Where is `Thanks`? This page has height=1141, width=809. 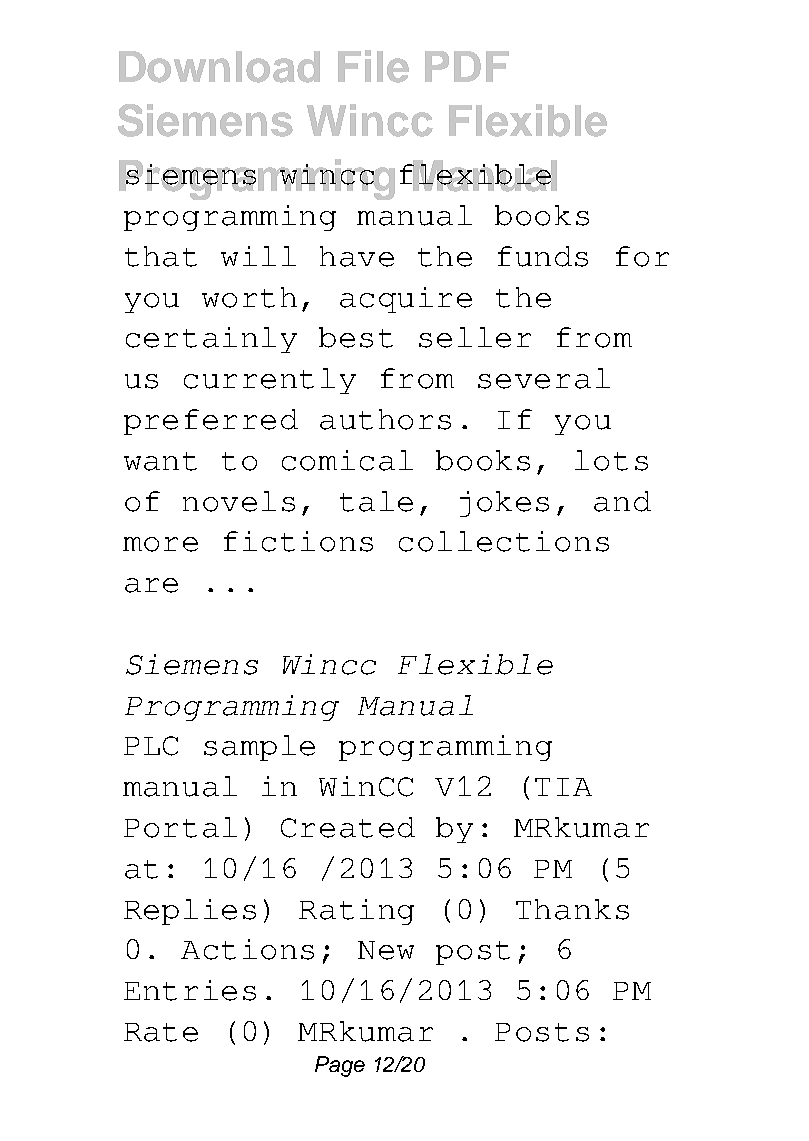 Thanks is located at coordinates (572, 909).
